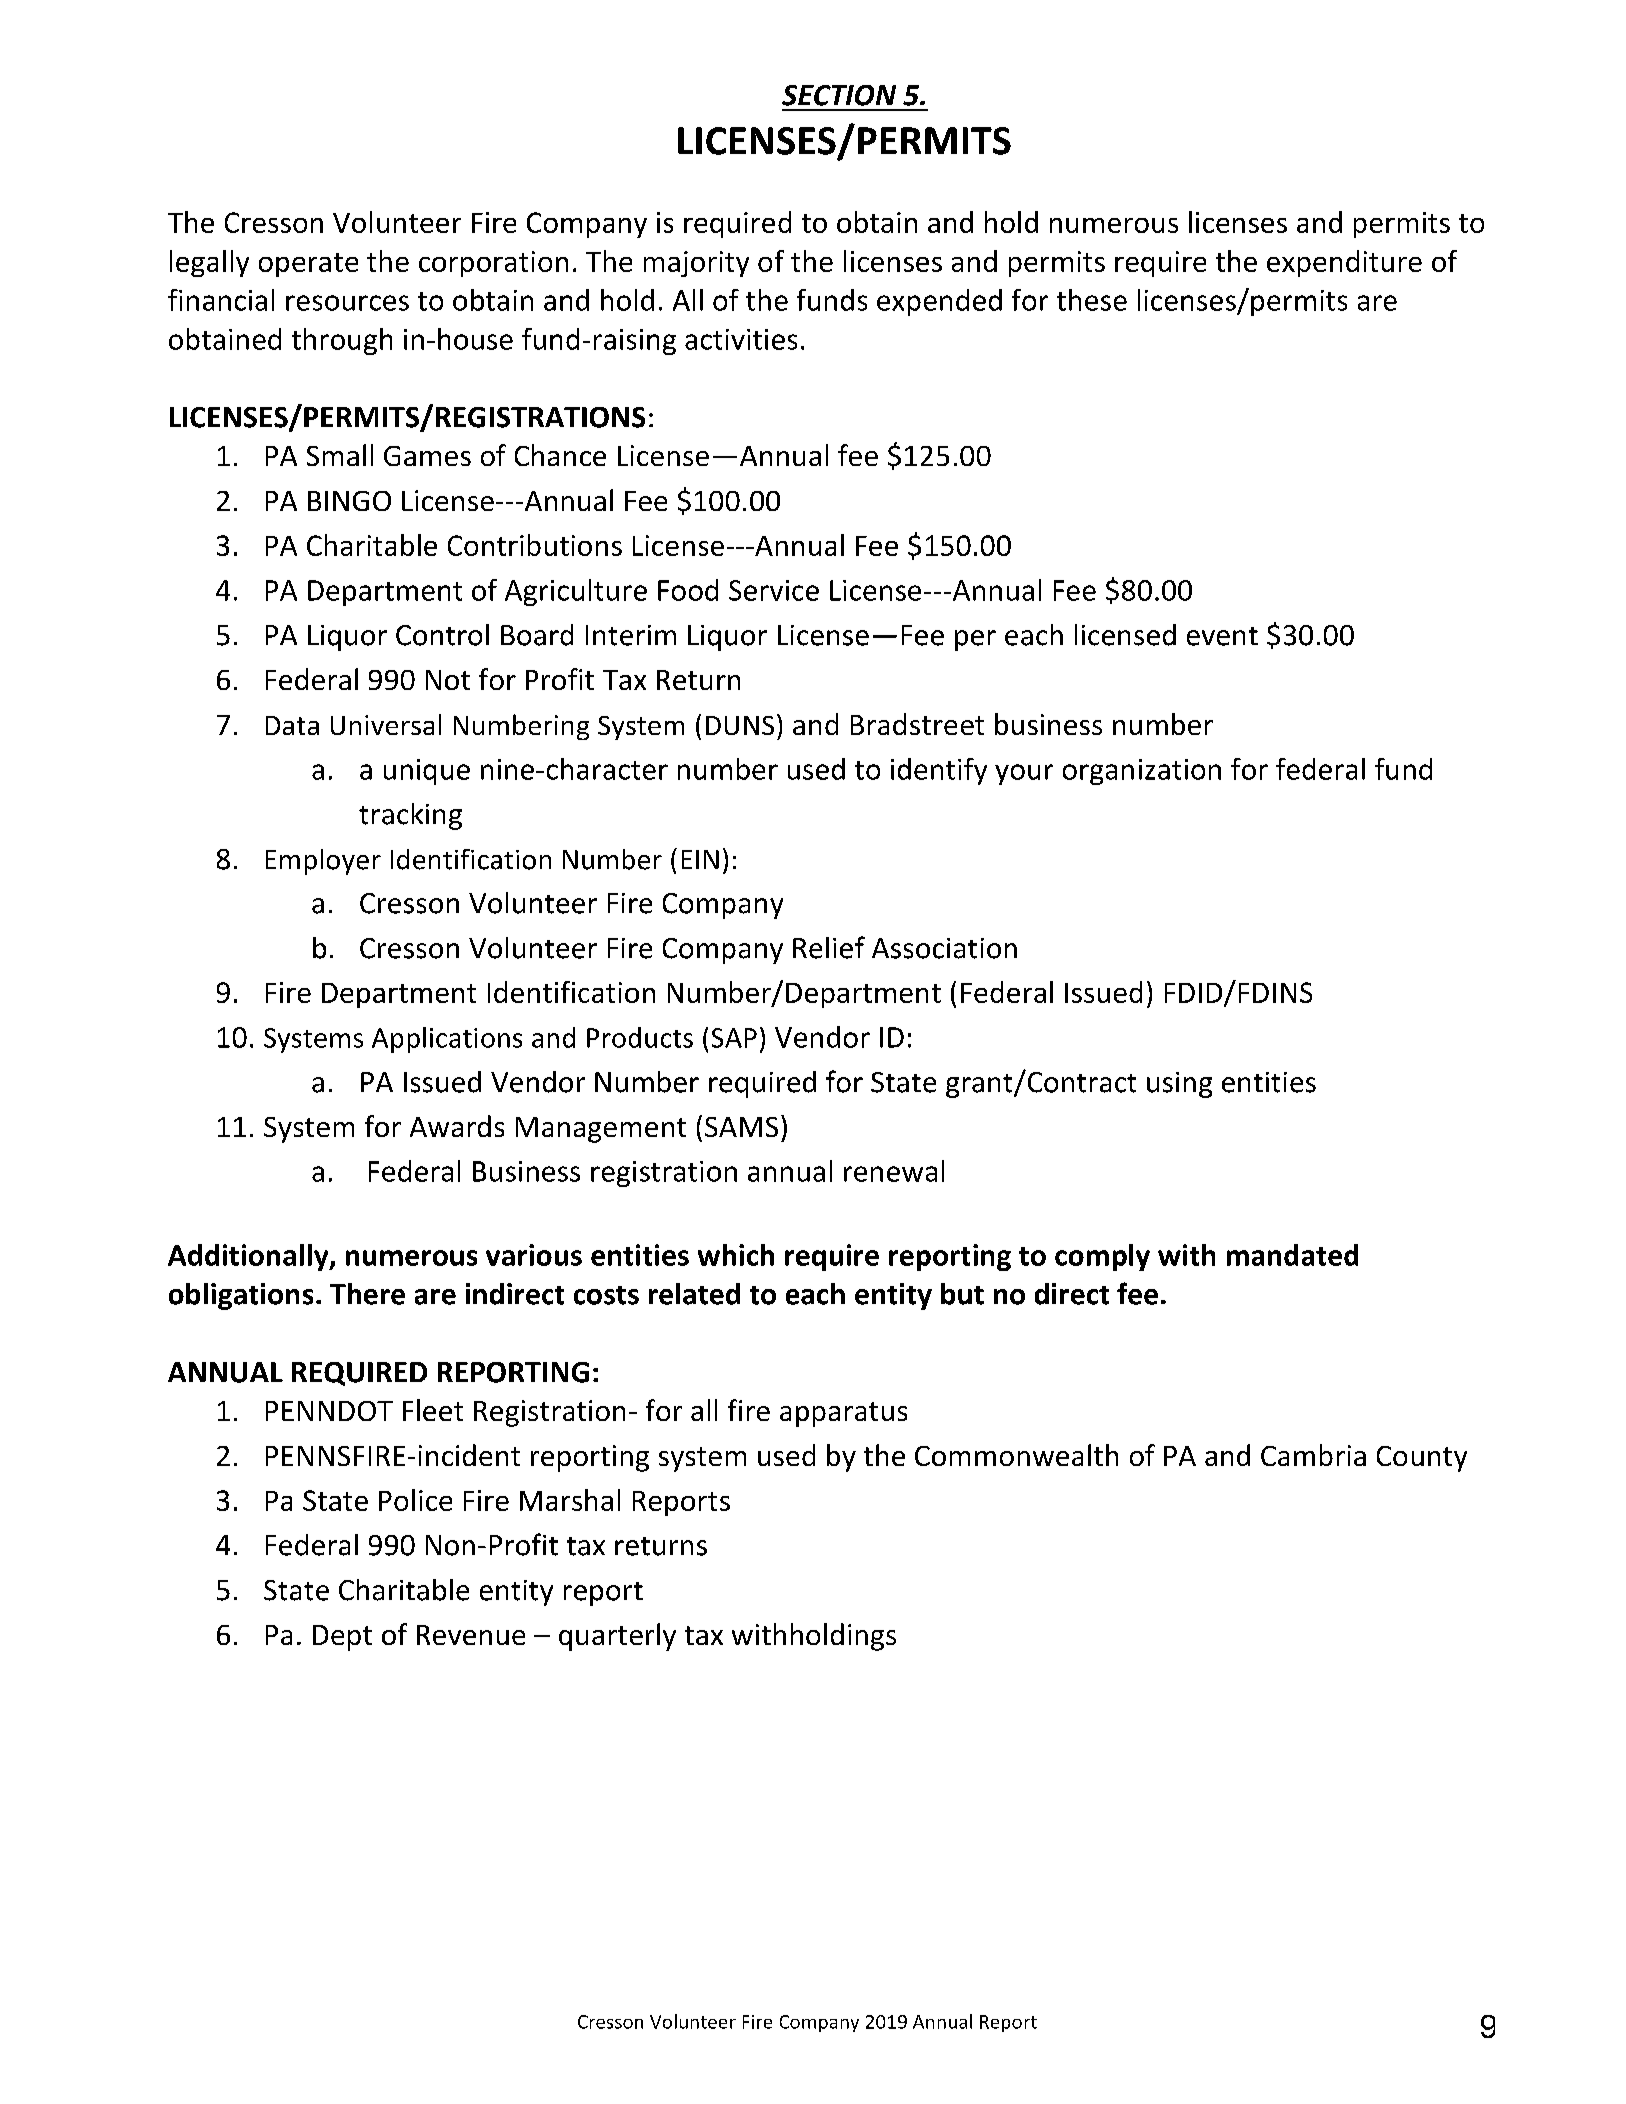  Describe the element at coordinates (839, 95) in the screenshot. I see `SECTION` at that location.
